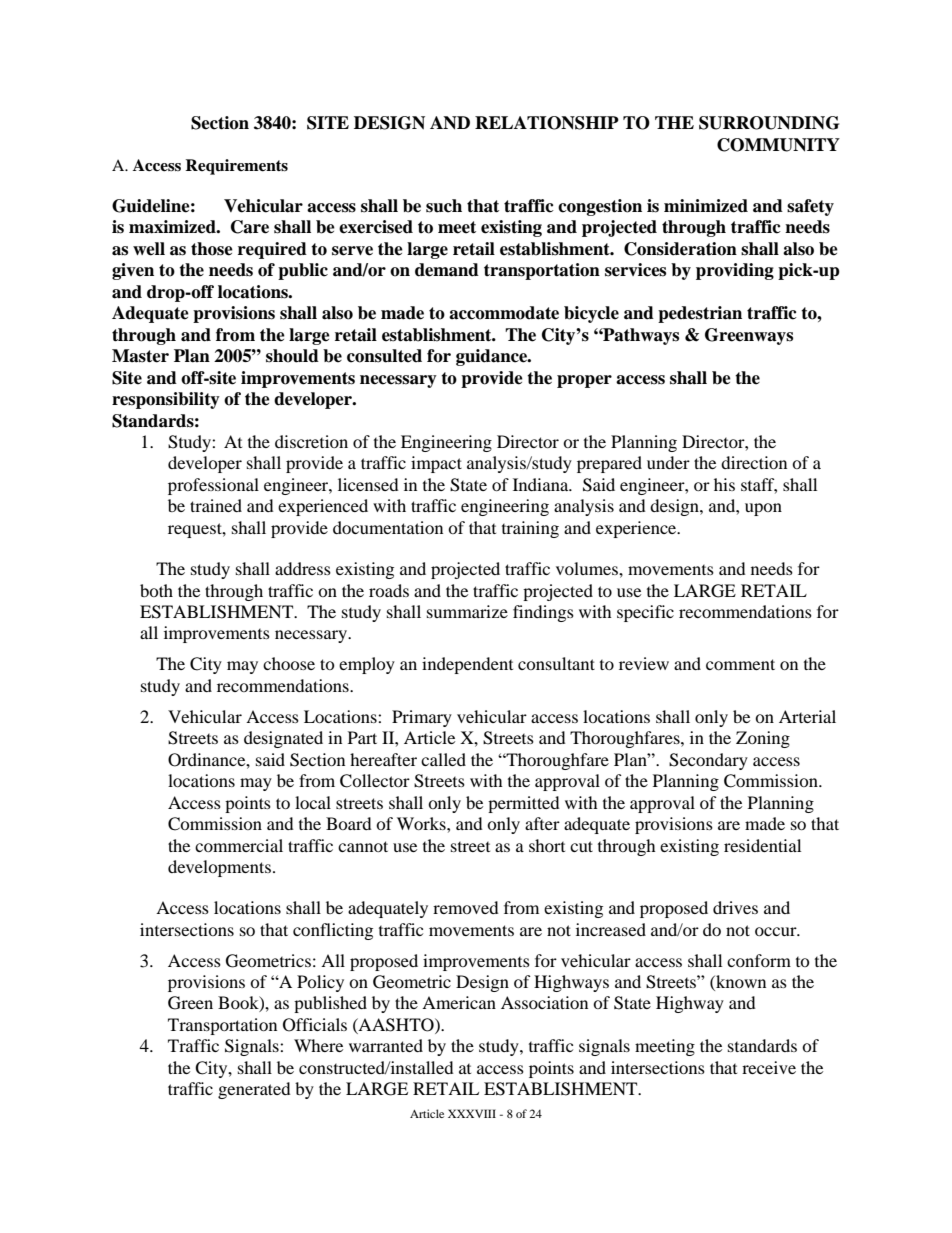 The image size is (952, 1233). I want to click on American, so click(459, 1002).
